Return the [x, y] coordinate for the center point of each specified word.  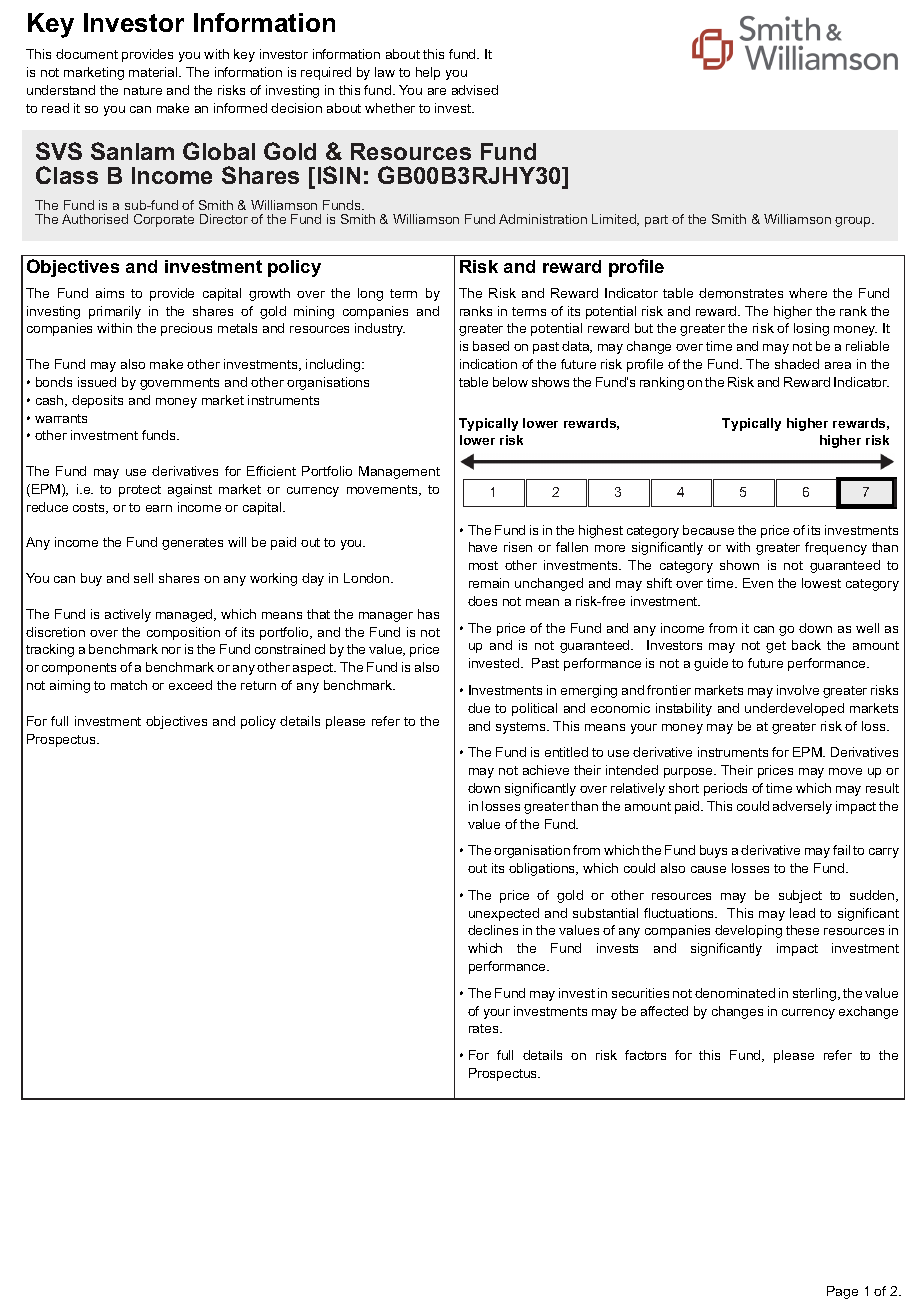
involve [798, 690]
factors [645, 1055]
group [854, 222]
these [802, 930]
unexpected [504, 914]
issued [97, 382]
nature [143, 90]
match [129, 685]
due [479, 708]
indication [488, 364]
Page [842, 1292]
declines [493, 930]
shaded [797, 364]
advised [475, 90]
